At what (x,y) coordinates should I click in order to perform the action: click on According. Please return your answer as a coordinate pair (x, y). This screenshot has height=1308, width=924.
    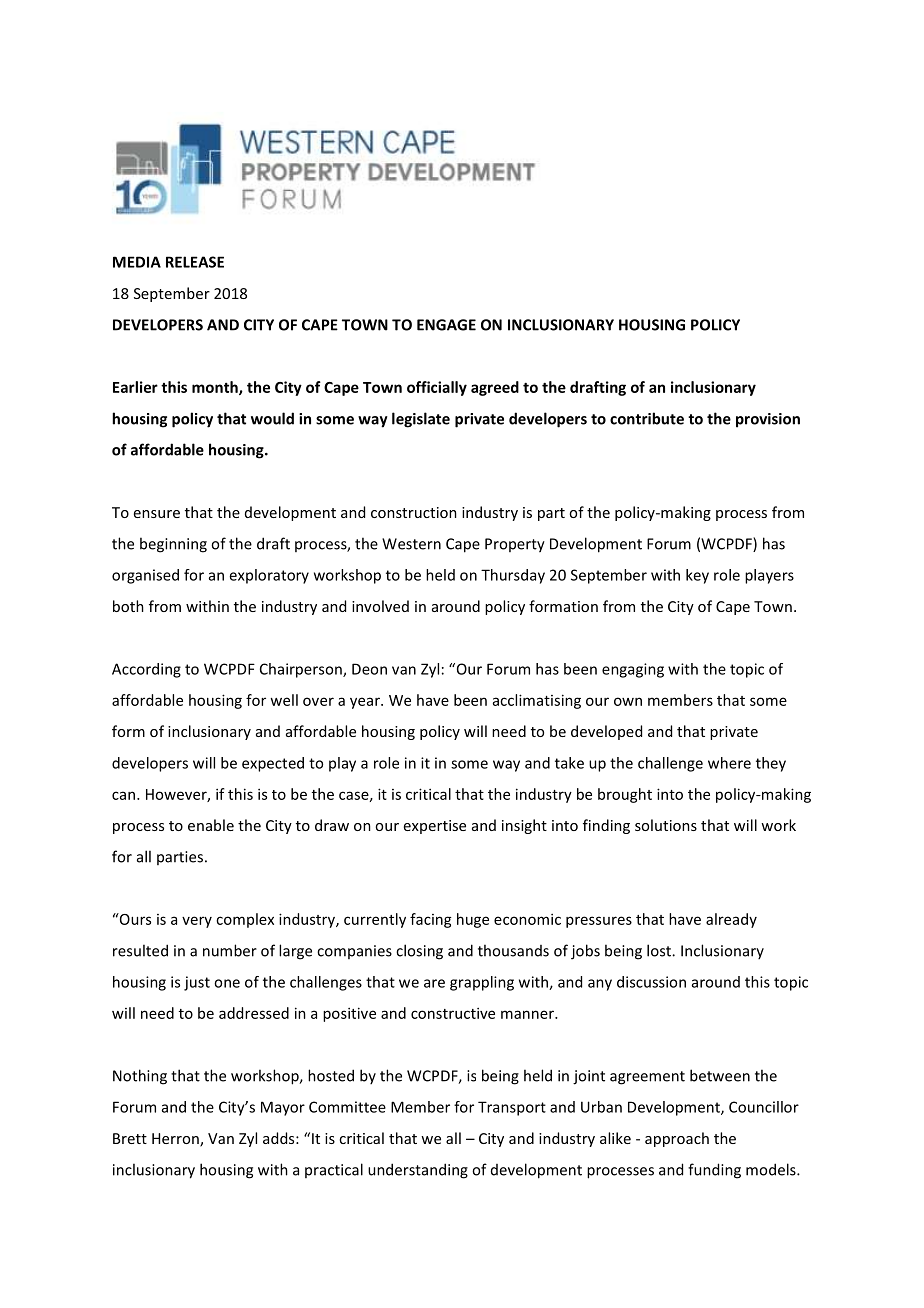
    Looking at the image, I should click on (146, 670).
